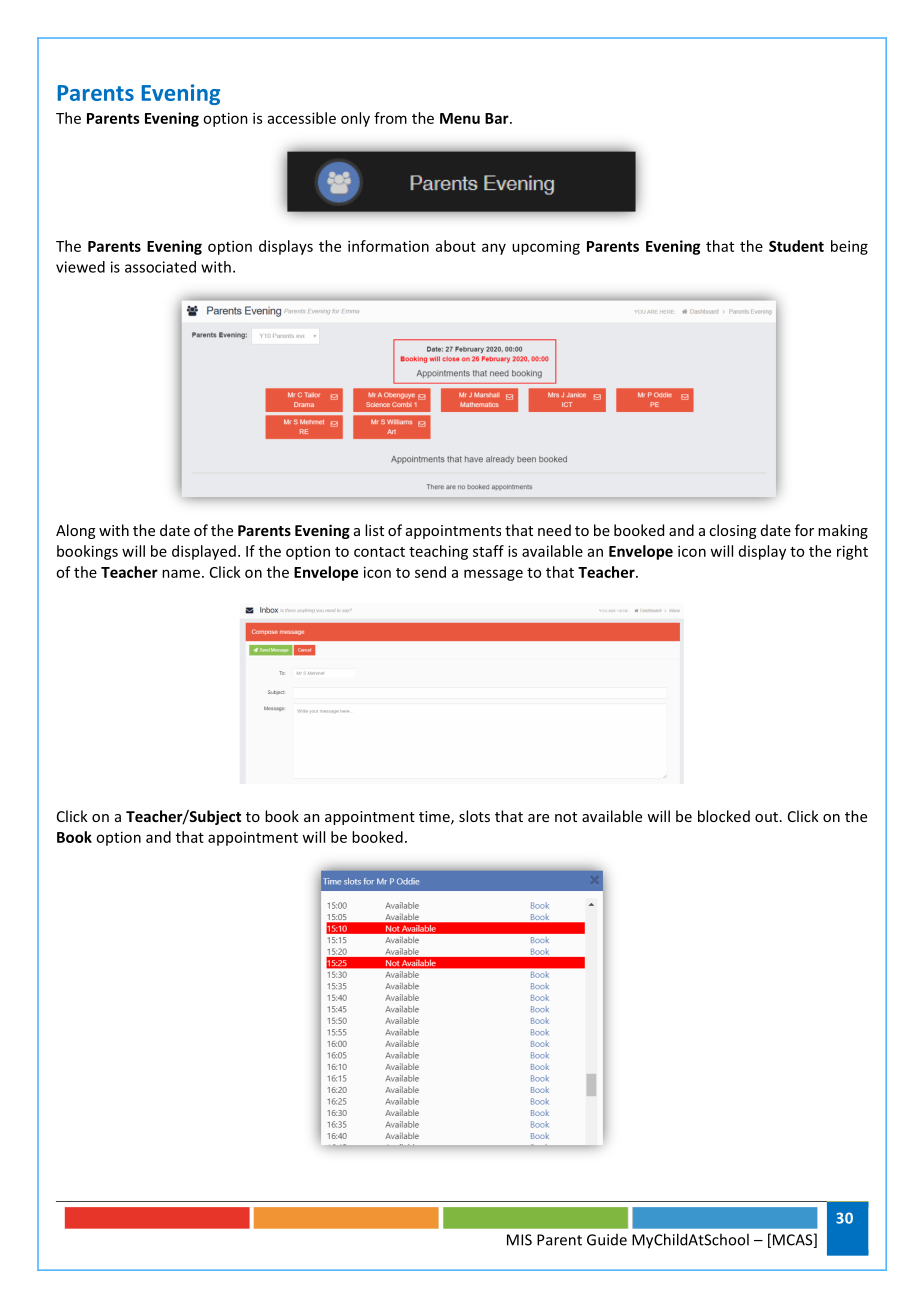  Describe the element at coordinates (302, 118) in the image. I see `accessible` at that location.
